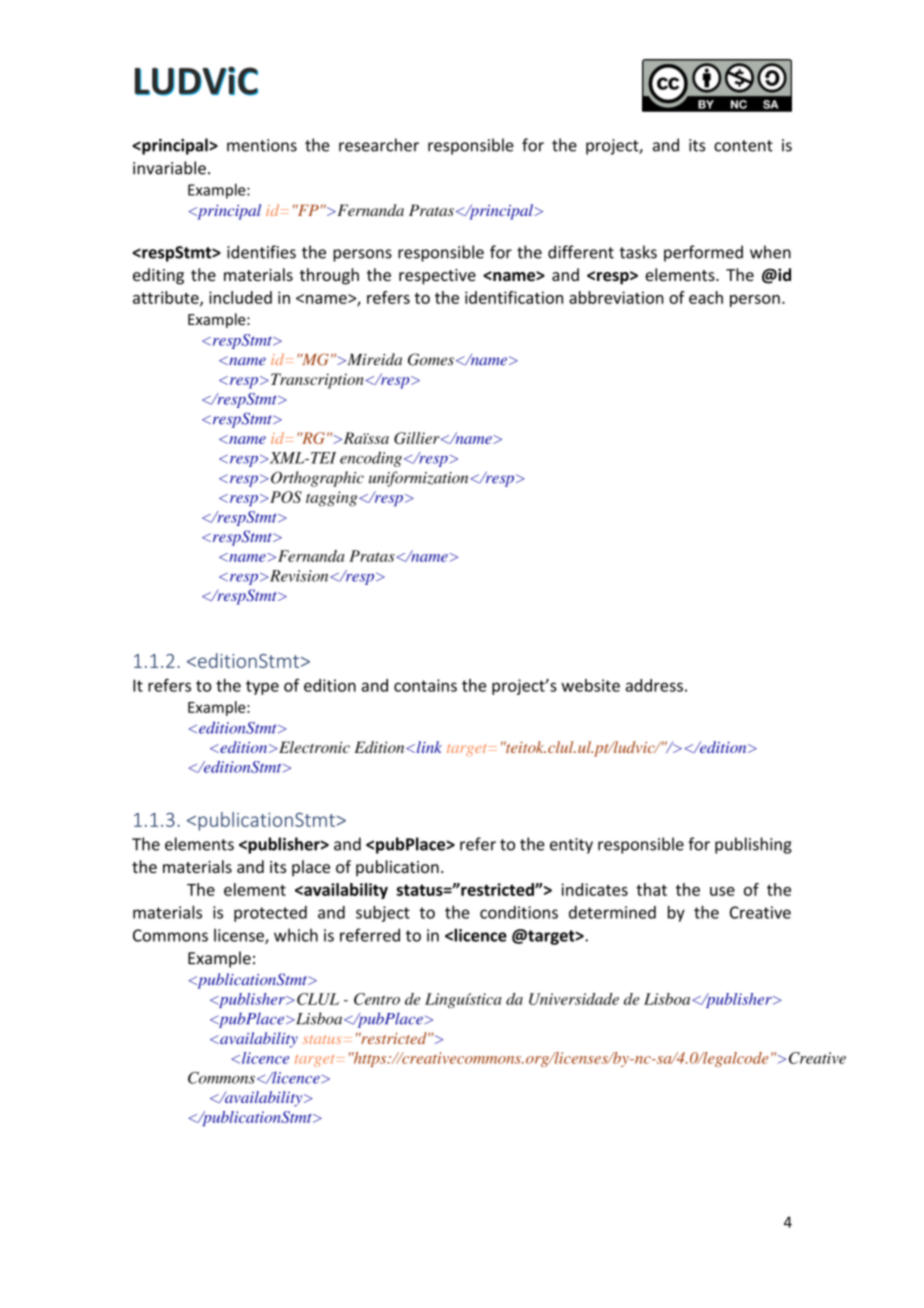 The width and height of the screenshot is (924, 1308). Describe the element at coordinates (425, 685) in the screenshot. I see `contains` at that location.
